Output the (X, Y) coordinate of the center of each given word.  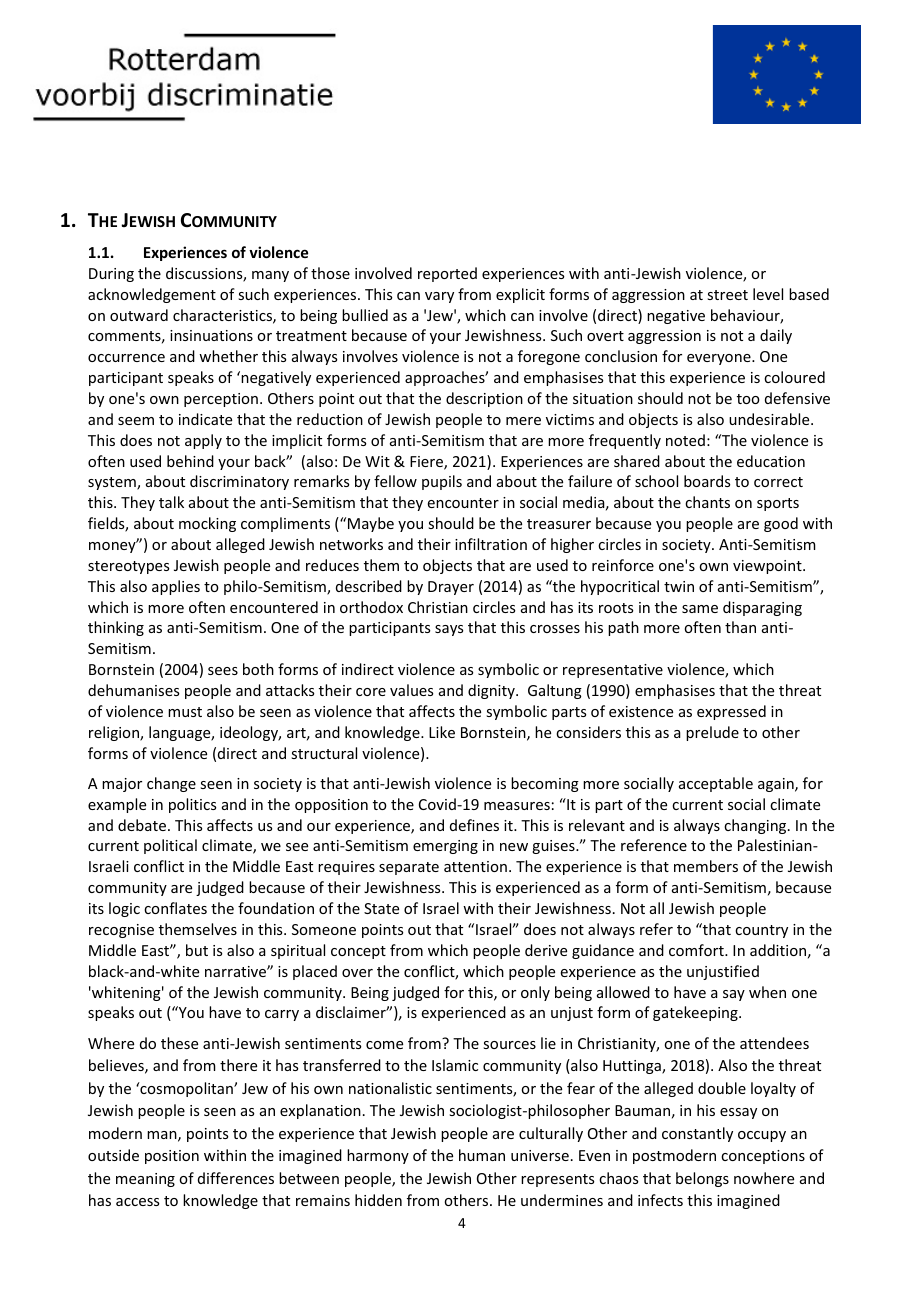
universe (540, 1155)
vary (439, 297)
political (170, 846)
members (706, 866)
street (727, 295)
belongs (702, 1179)
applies (176, 587)
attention (475, 866)
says (449, 630)
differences (236, 1178)
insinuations (211, 335)
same (700, 609)
